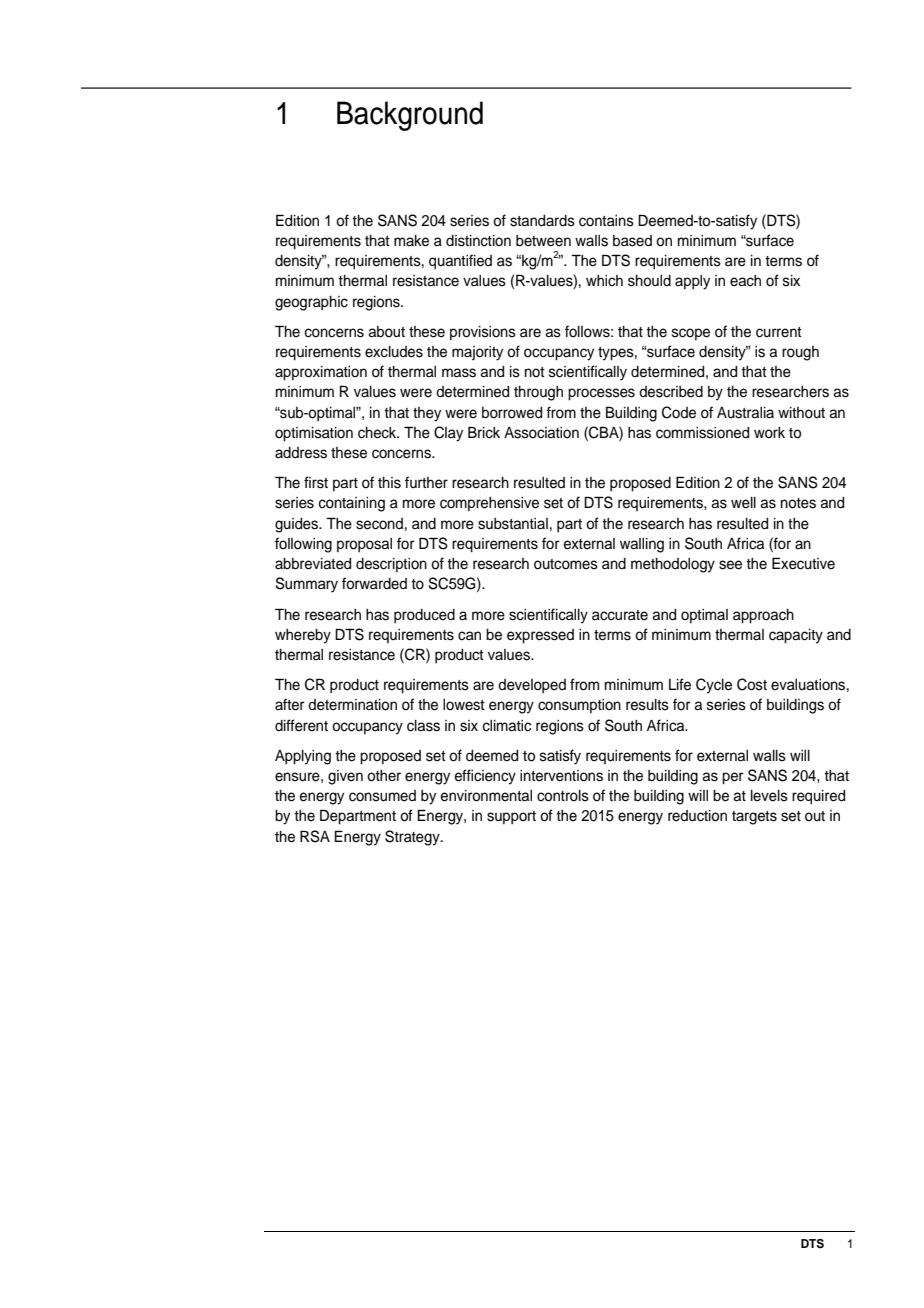  I want to click on forwarded, so click(374, 583).
